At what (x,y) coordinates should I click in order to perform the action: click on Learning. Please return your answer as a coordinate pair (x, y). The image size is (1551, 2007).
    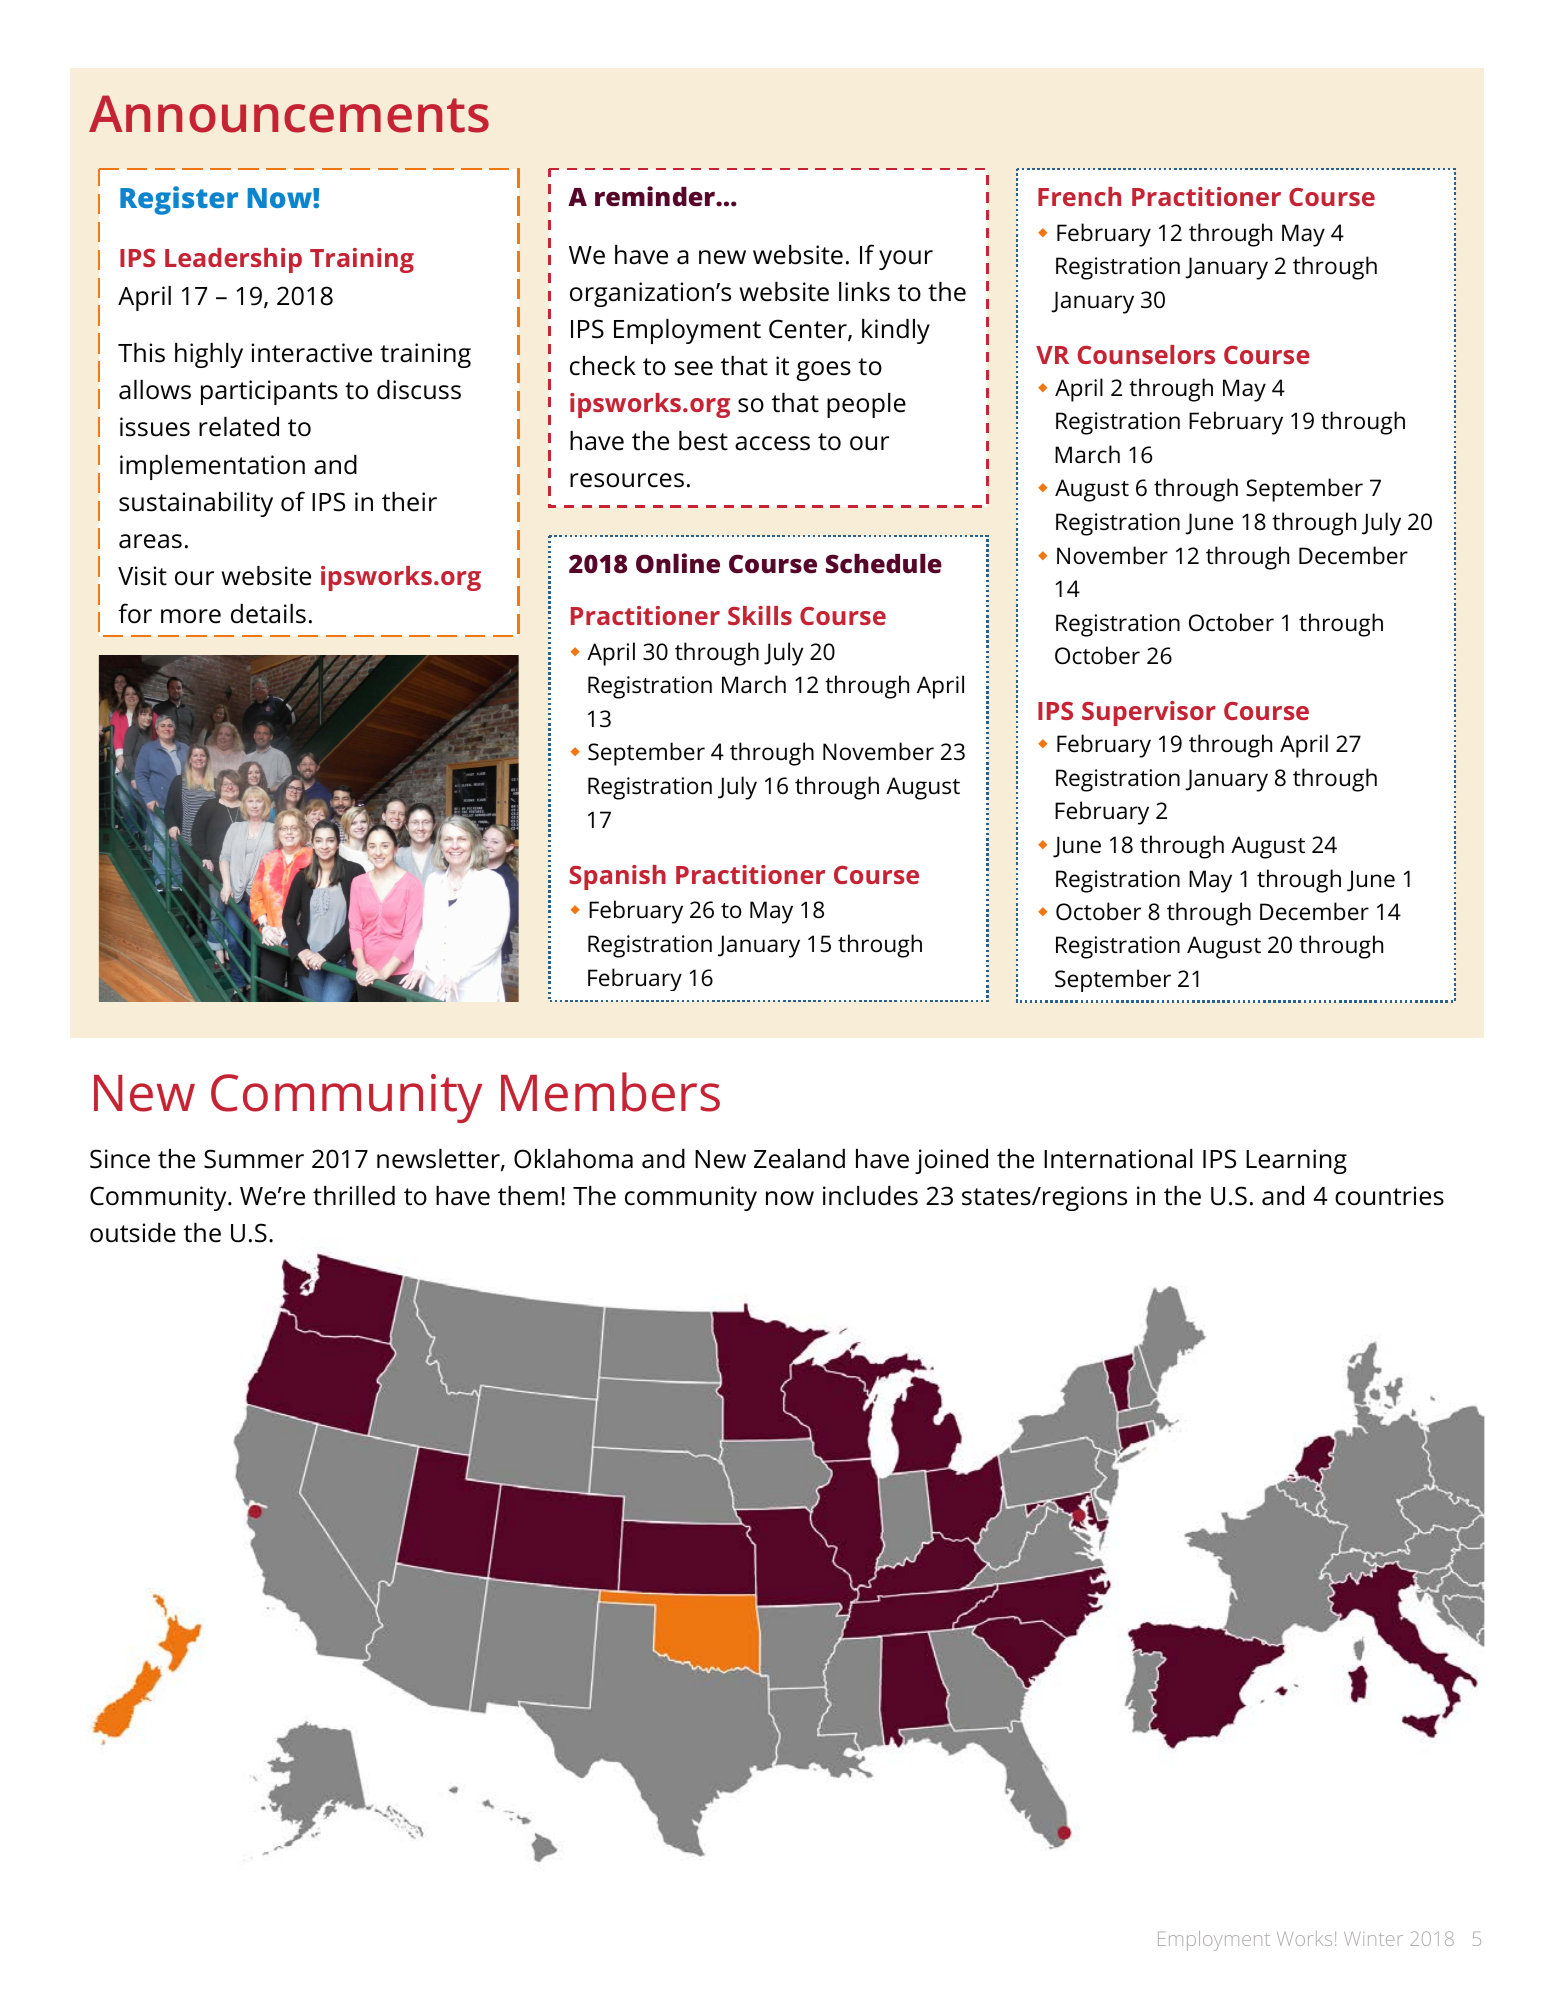
    Looking at the image, I should click on (1296, 1161).
